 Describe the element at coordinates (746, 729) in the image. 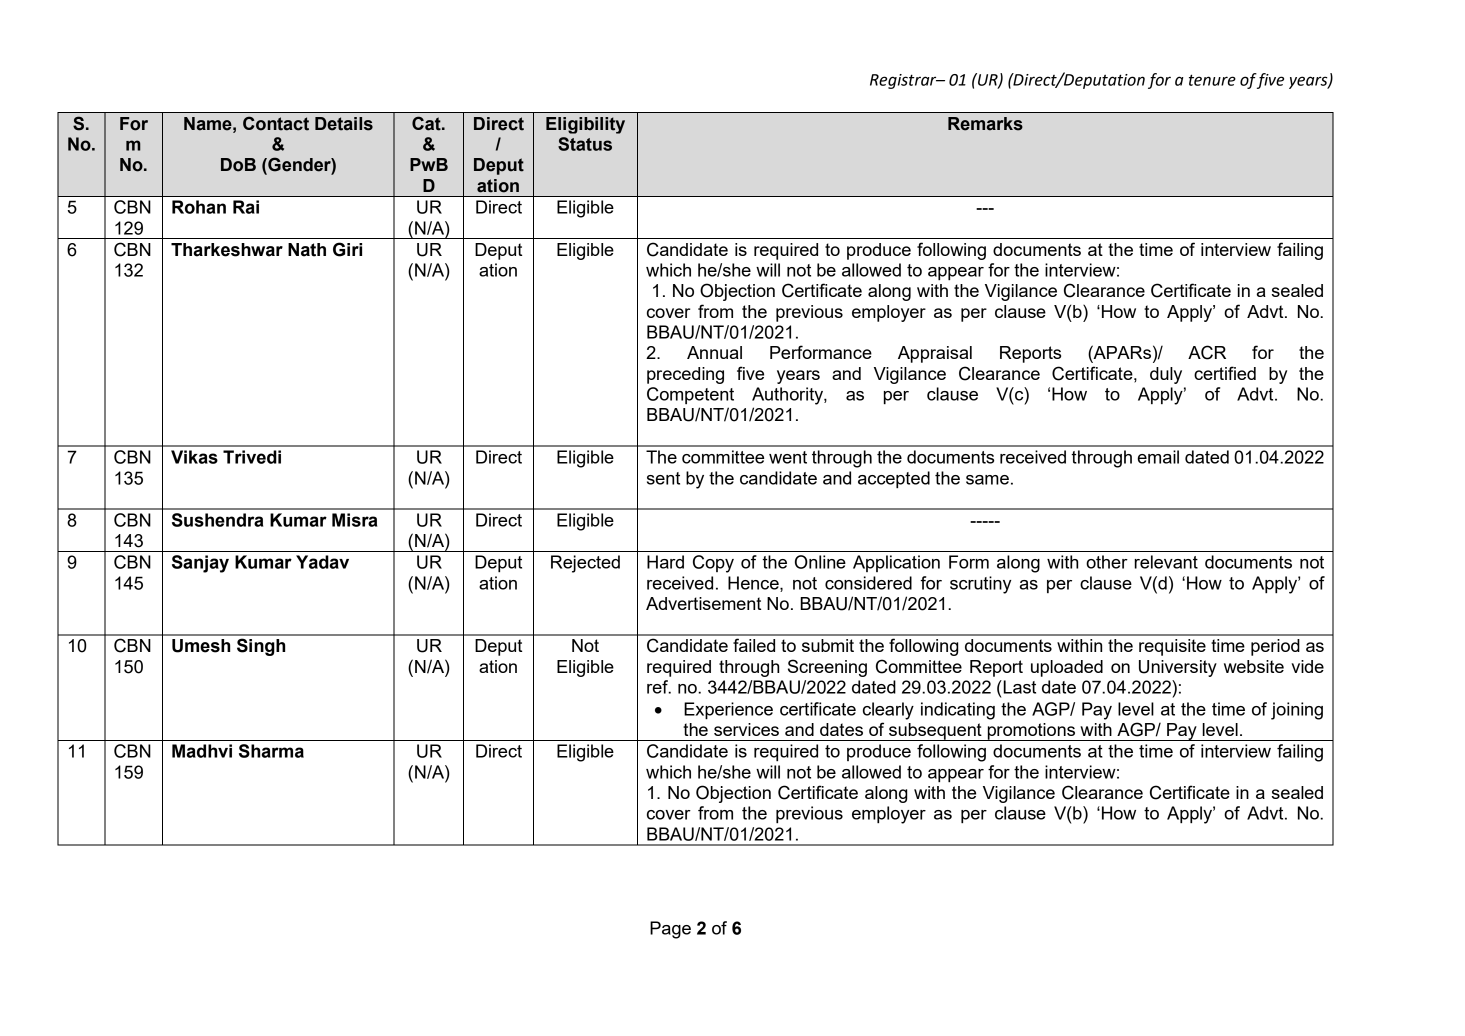

I see `services` at that location.
